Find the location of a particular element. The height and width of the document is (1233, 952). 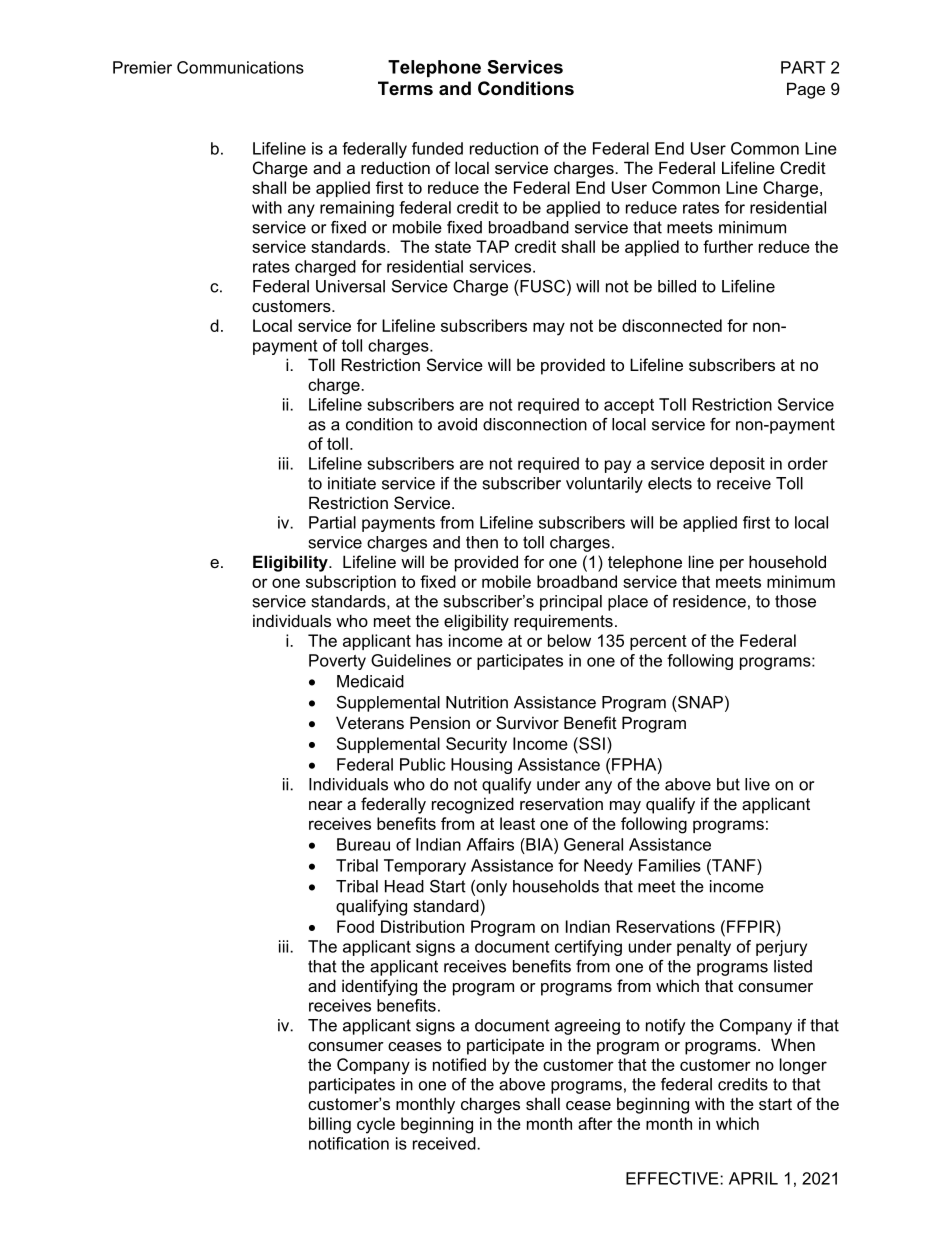

billing is located at coordinates (330, 1125).
